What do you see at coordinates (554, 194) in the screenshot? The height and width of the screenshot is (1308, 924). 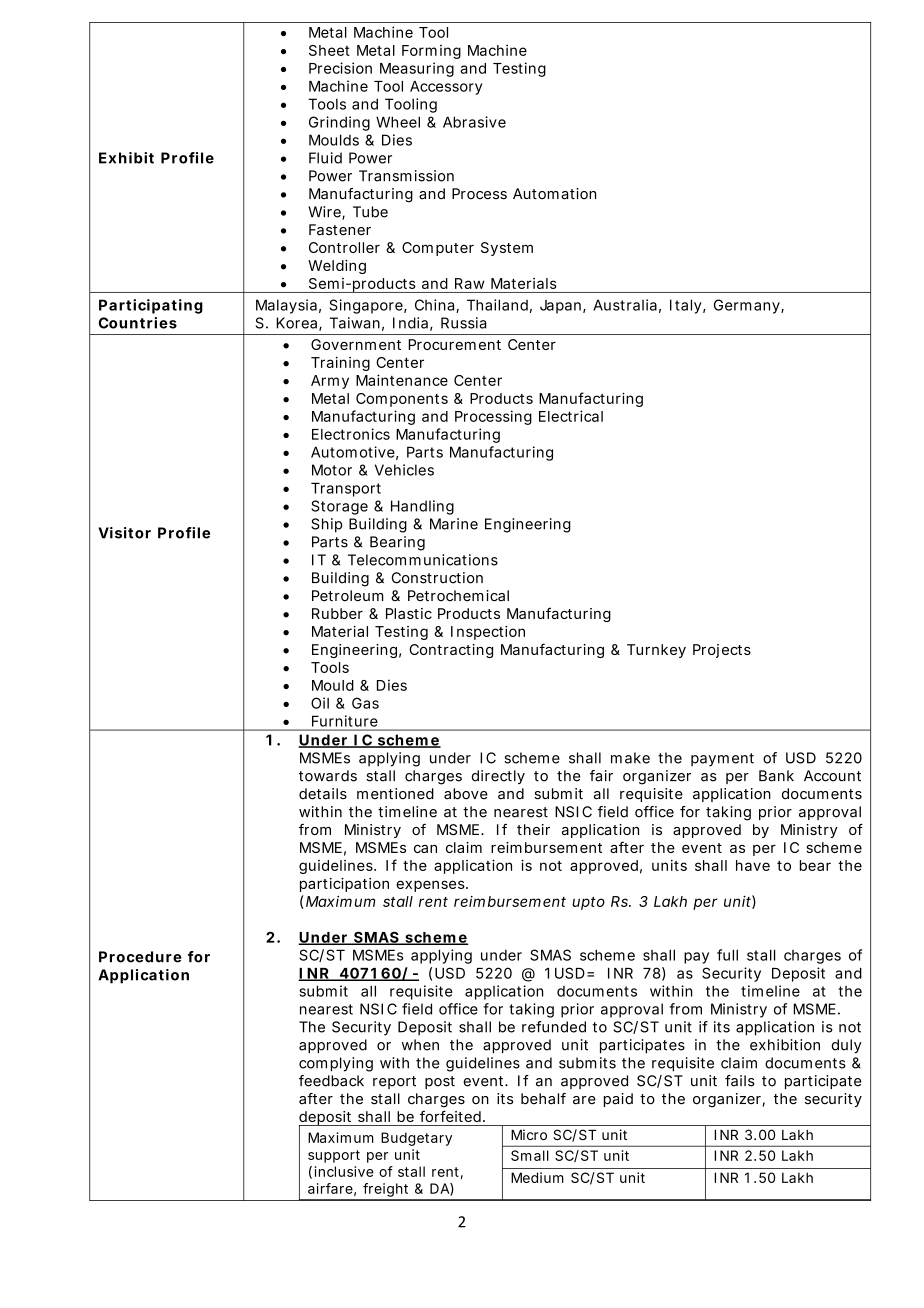 I see `Automation` at bounding box center [554, 194].
